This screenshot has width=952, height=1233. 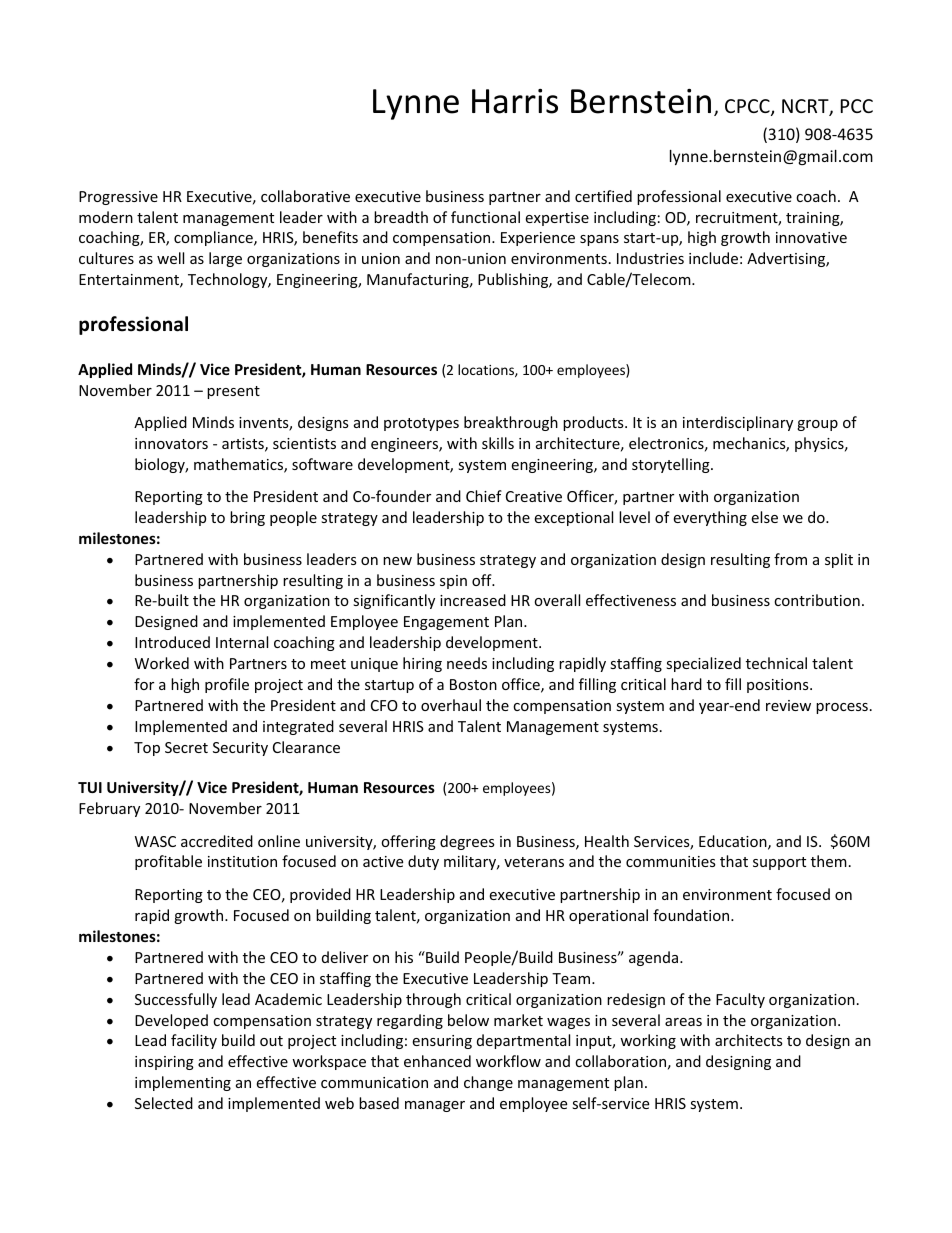 I want to click on review, so click(x=788, y=705).
